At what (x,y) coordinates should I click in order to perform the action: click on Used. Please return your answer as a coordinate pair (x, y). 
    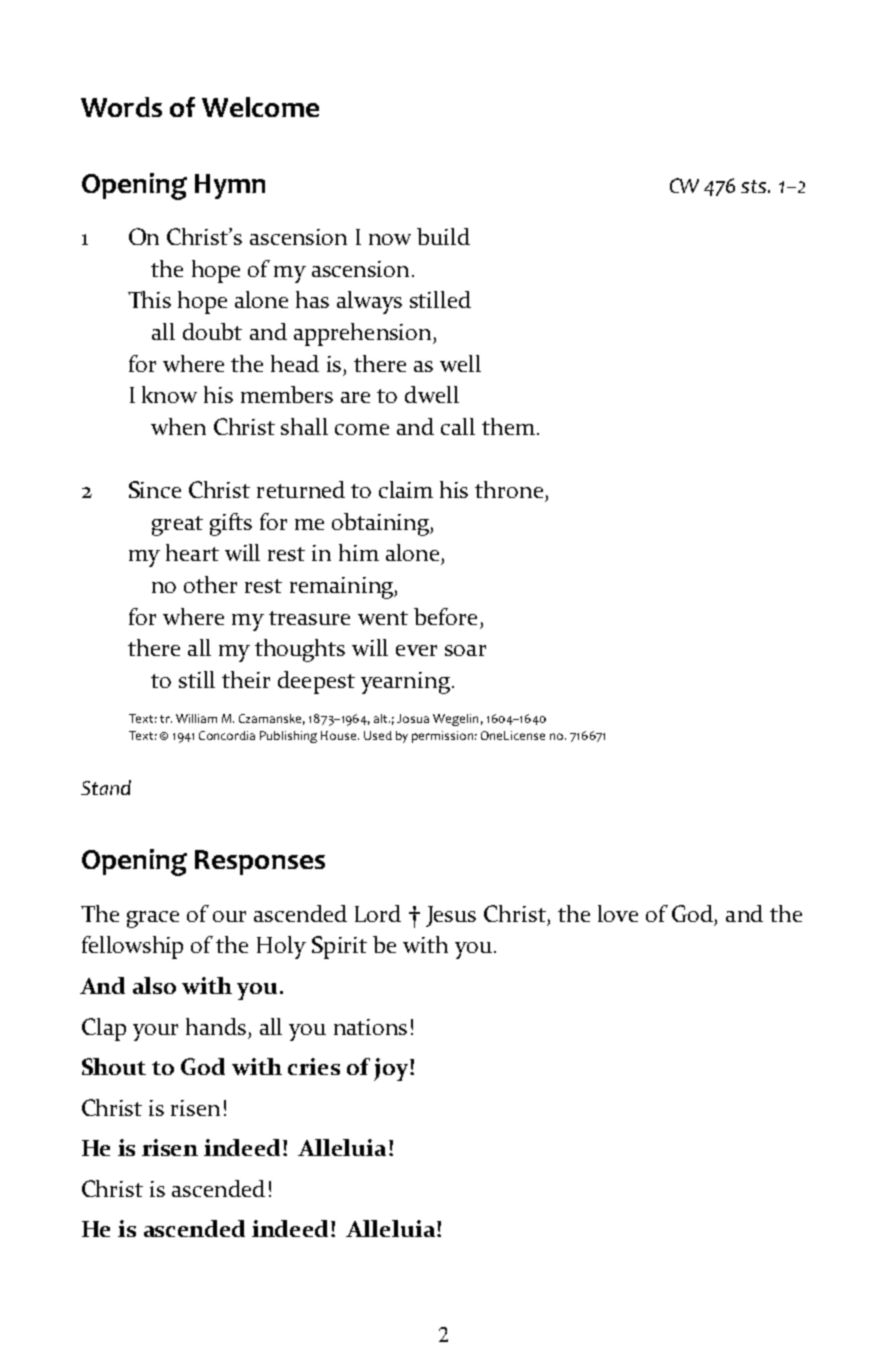
    Looking at the image, I should click on (378, 735).
